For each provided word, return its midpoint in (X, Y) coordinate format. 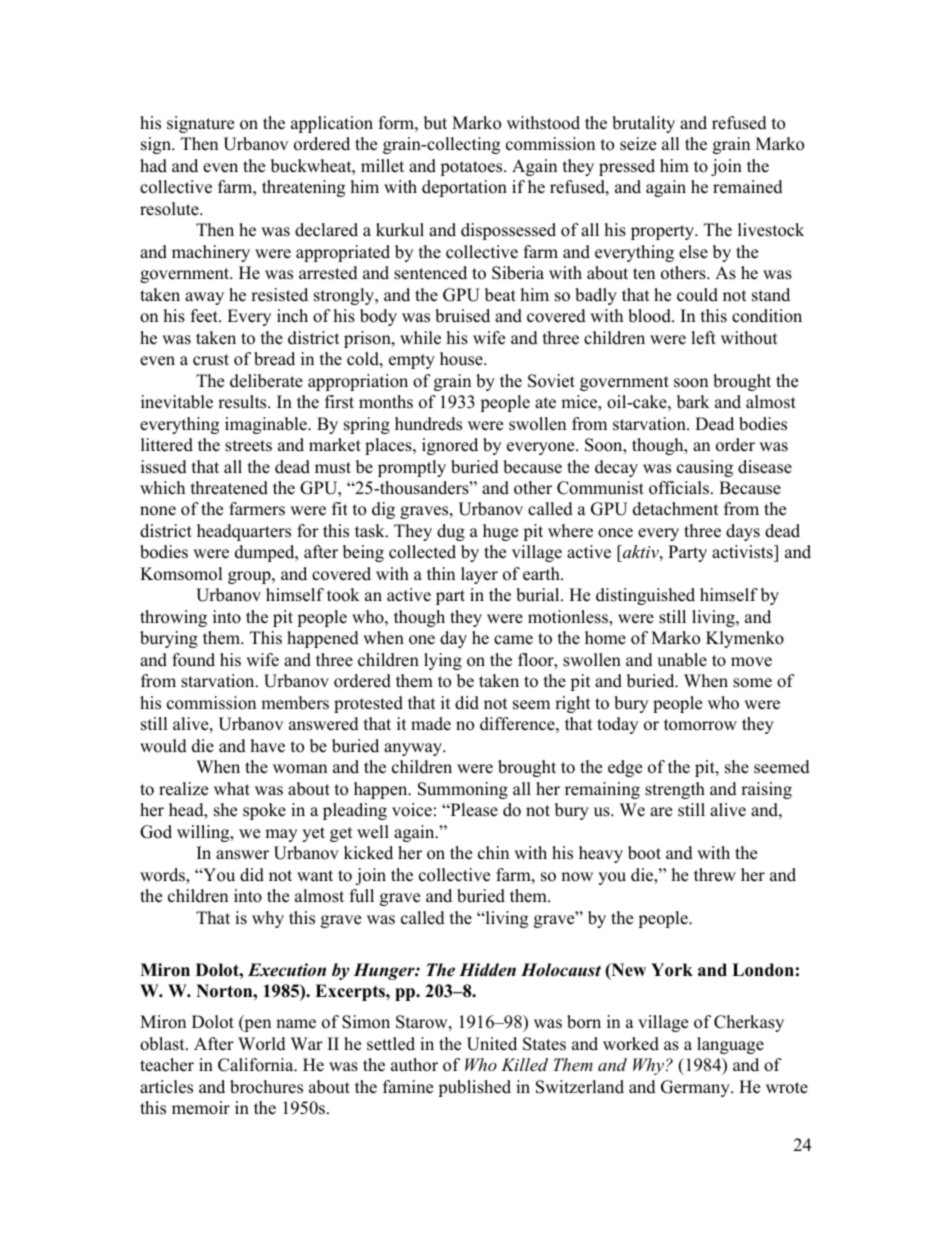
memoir (201, 1108)
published (474, 1088)
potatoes (472, 168)
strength (675, 790)
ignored (450, 446)
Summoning (463, 790)
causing (705, 468)
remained (748, 187)
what (232, 788)
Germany (696, 1088)
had (153, 166)
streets (248, 446)
